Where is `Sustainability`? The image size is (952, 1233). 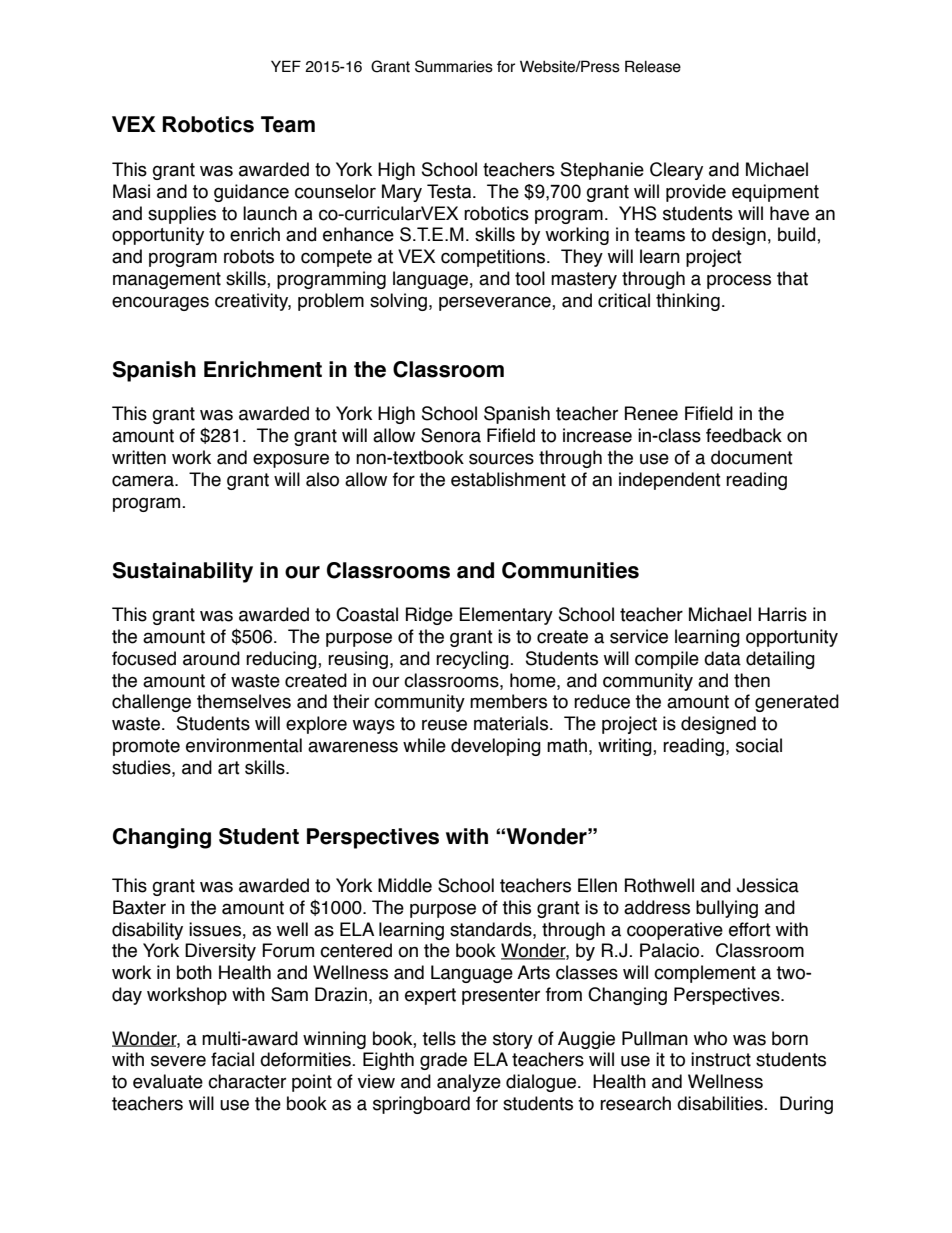 Sustainability is located at coordinates (183, 572).
